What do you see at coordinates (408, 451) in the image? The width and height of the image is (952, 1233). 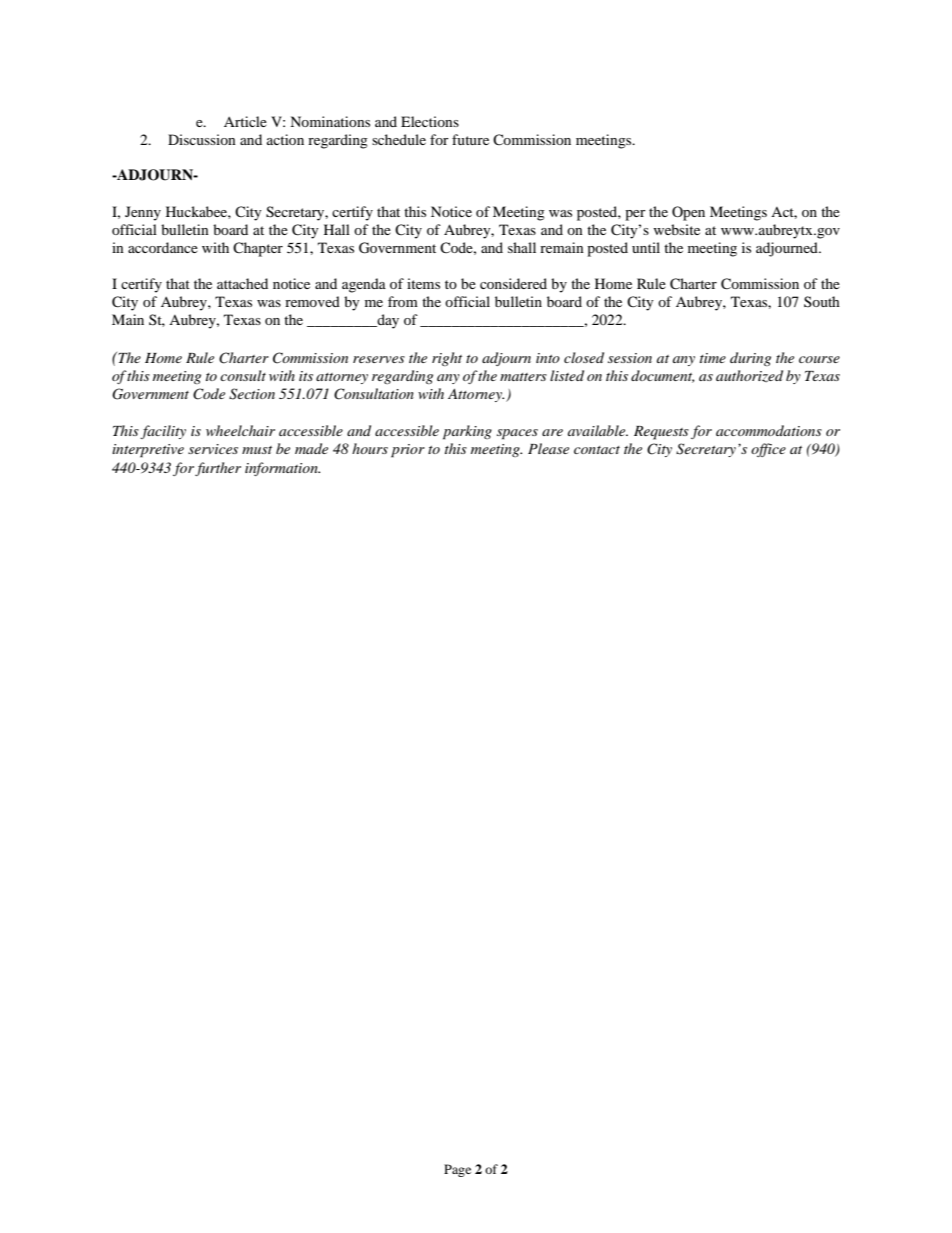 I see `prior` at bounding box center [408, 451].
